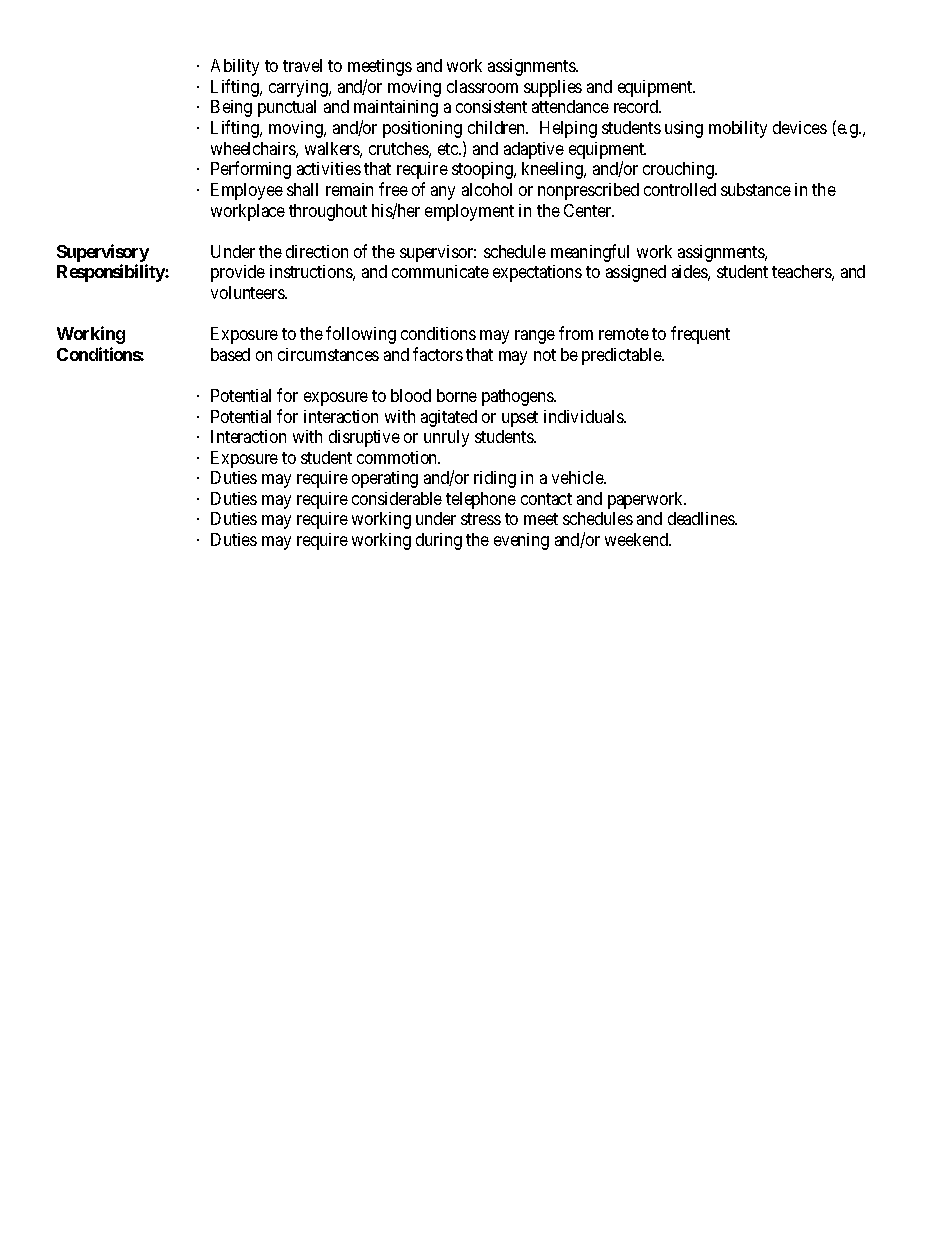 This image has width=952, height=1233. Describe the element at coordinates (440, 271) in the image. I see `communicate` at that location.
